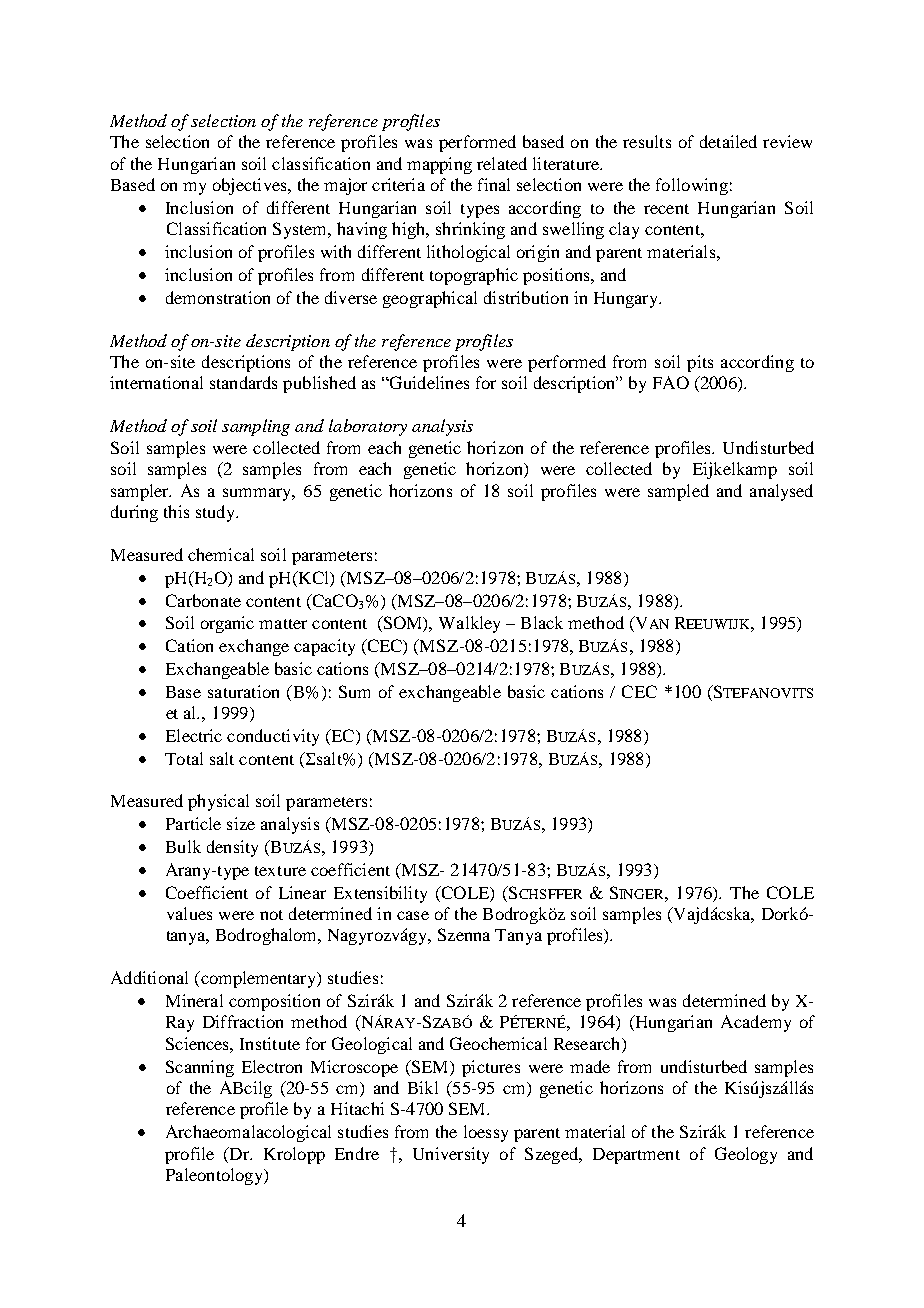  What do you see at coordinates (439, 165) in the screenshot?
I see `mapping` at bounding box center [439, 165].
